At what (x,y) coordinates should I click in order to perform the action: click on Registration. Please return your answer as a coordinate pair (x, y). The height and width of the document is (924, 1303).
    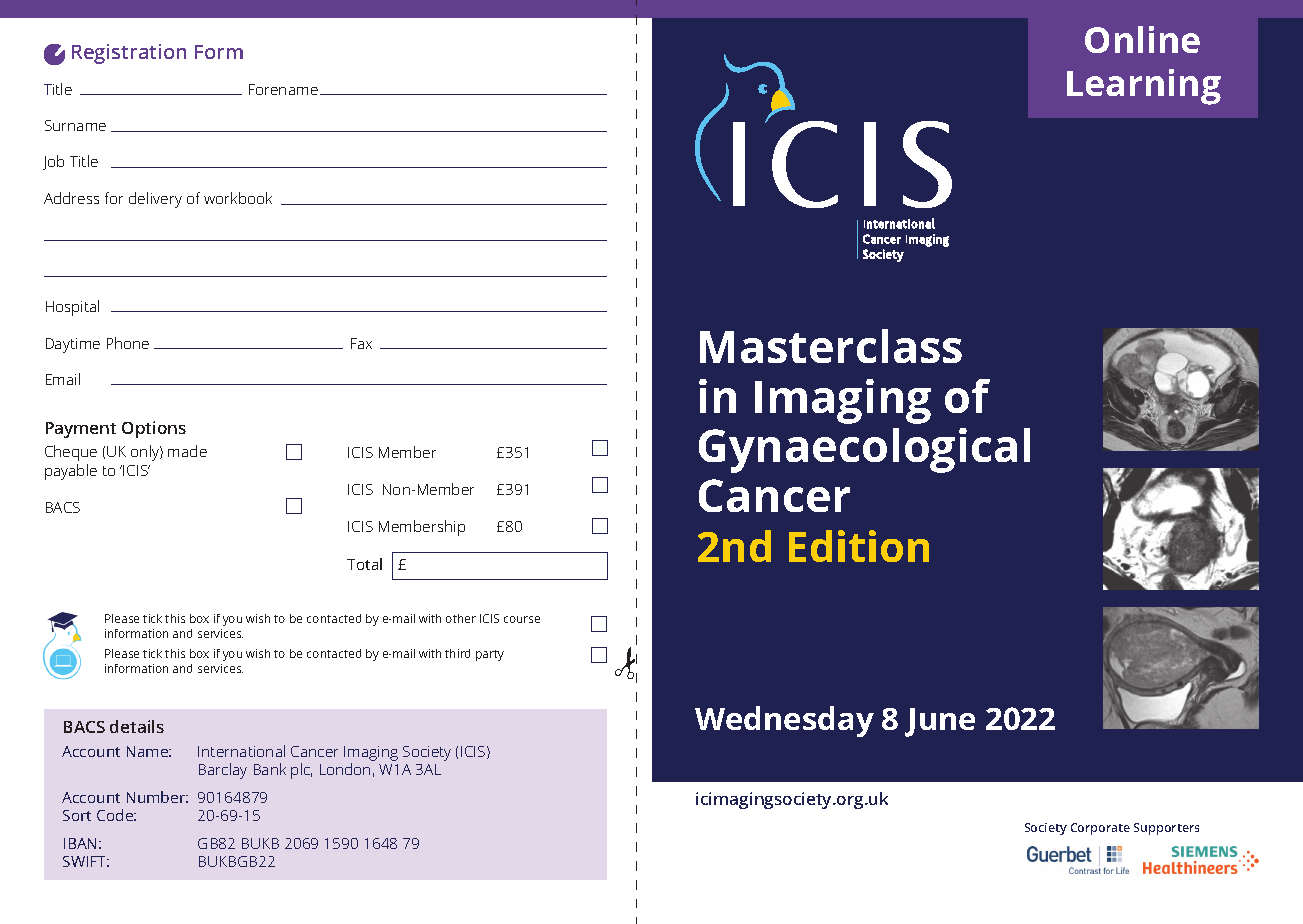
    Looking at the image, I should click on (129, 54).
